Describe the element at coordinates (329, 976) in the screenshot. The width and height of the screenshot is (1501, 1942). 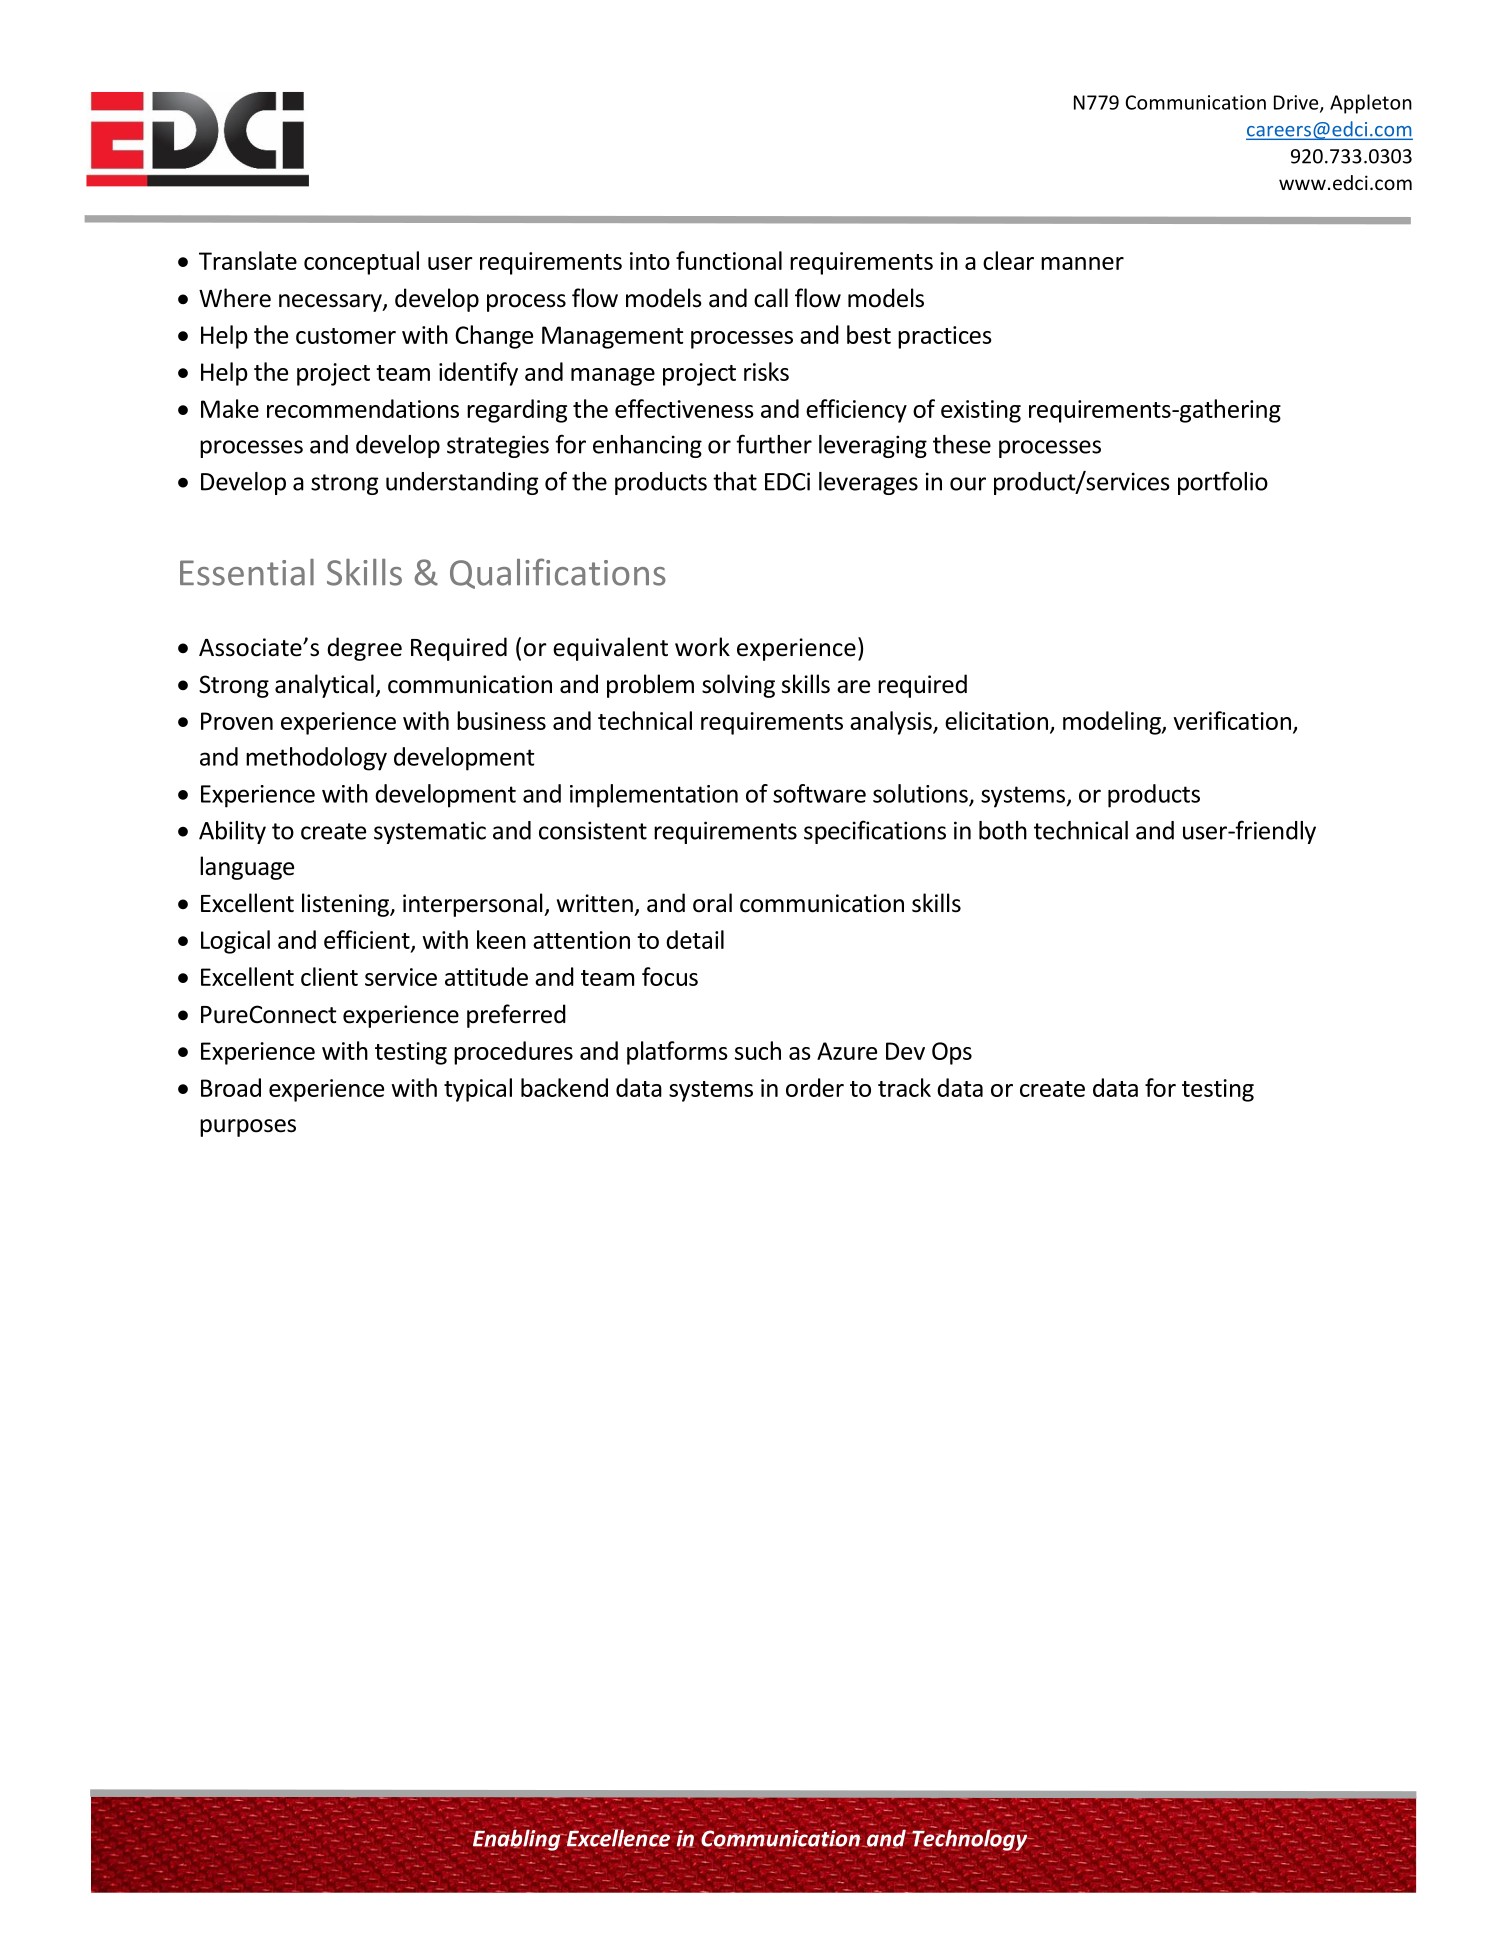
I see `client` at that location.
